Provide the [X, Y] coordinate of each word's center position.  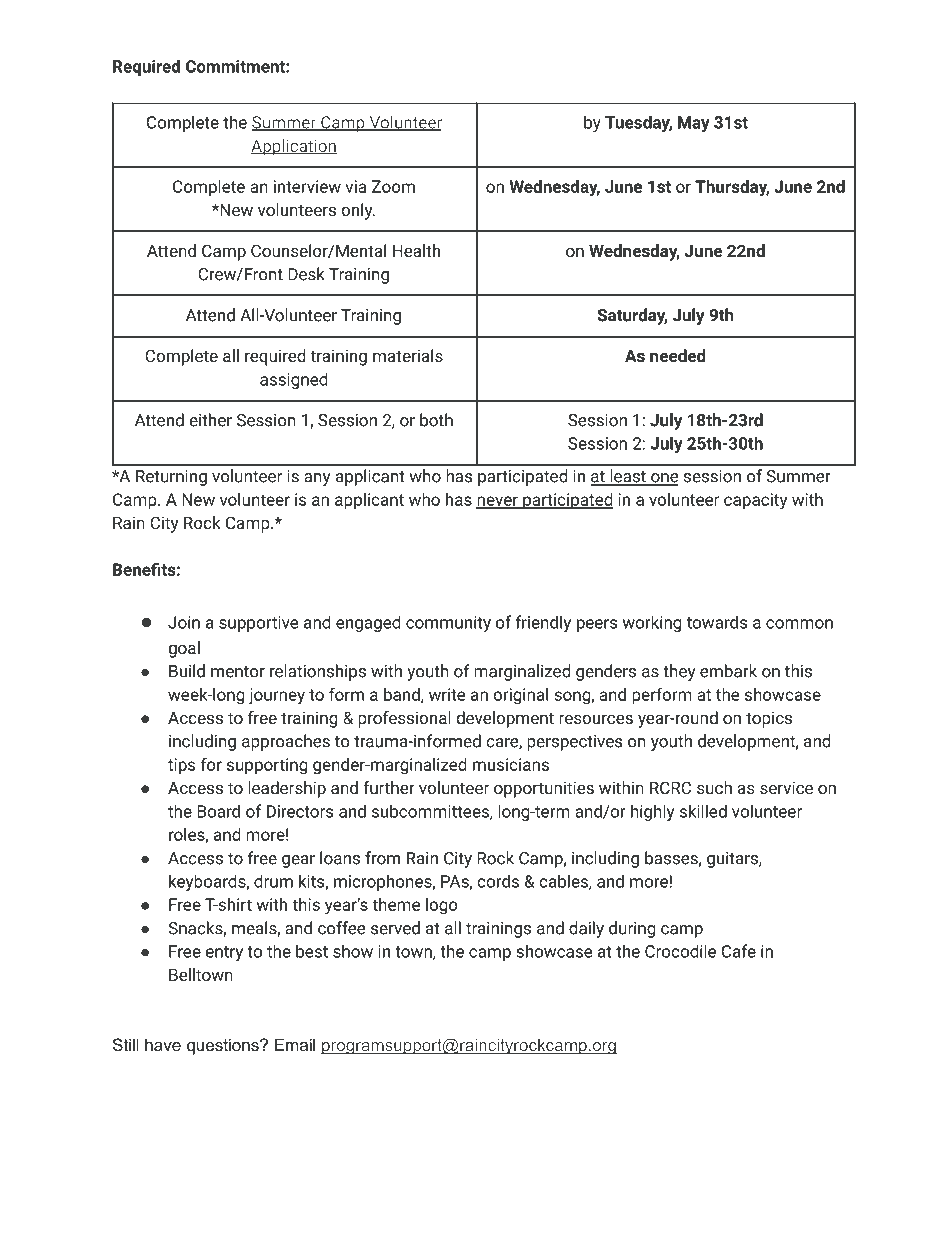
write [447, 694]
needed [678, 355]
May [694, 124]
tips [181, 766]
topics [769, 719]
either [210, 420]
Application [294, 147]
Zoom [393, 186]
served [395, 928]
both [436, 420]
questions [224, 1046]
